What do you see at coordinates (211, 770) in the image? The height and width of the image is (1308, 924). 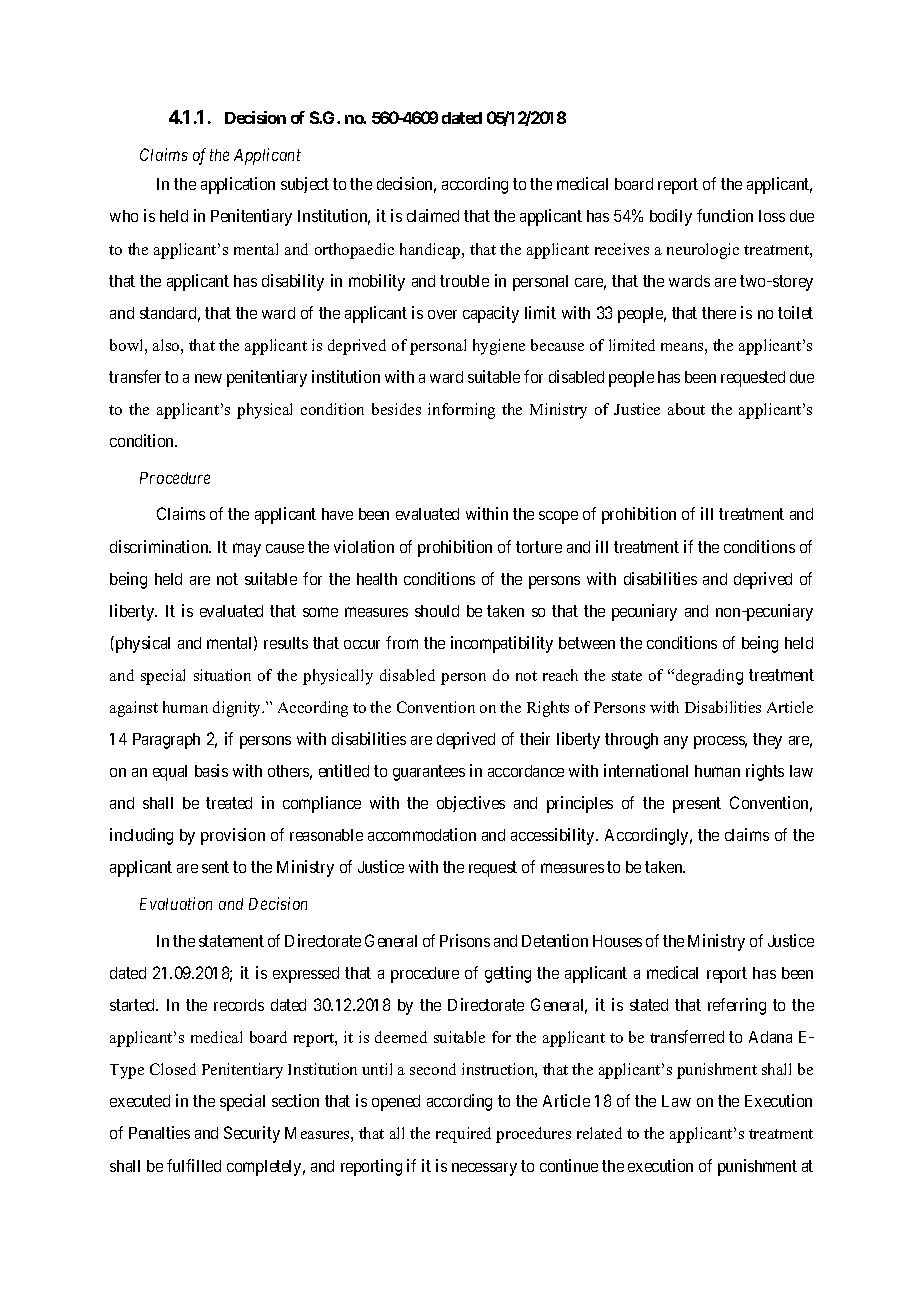 I see `basis` at bounding box center [211, 770].
